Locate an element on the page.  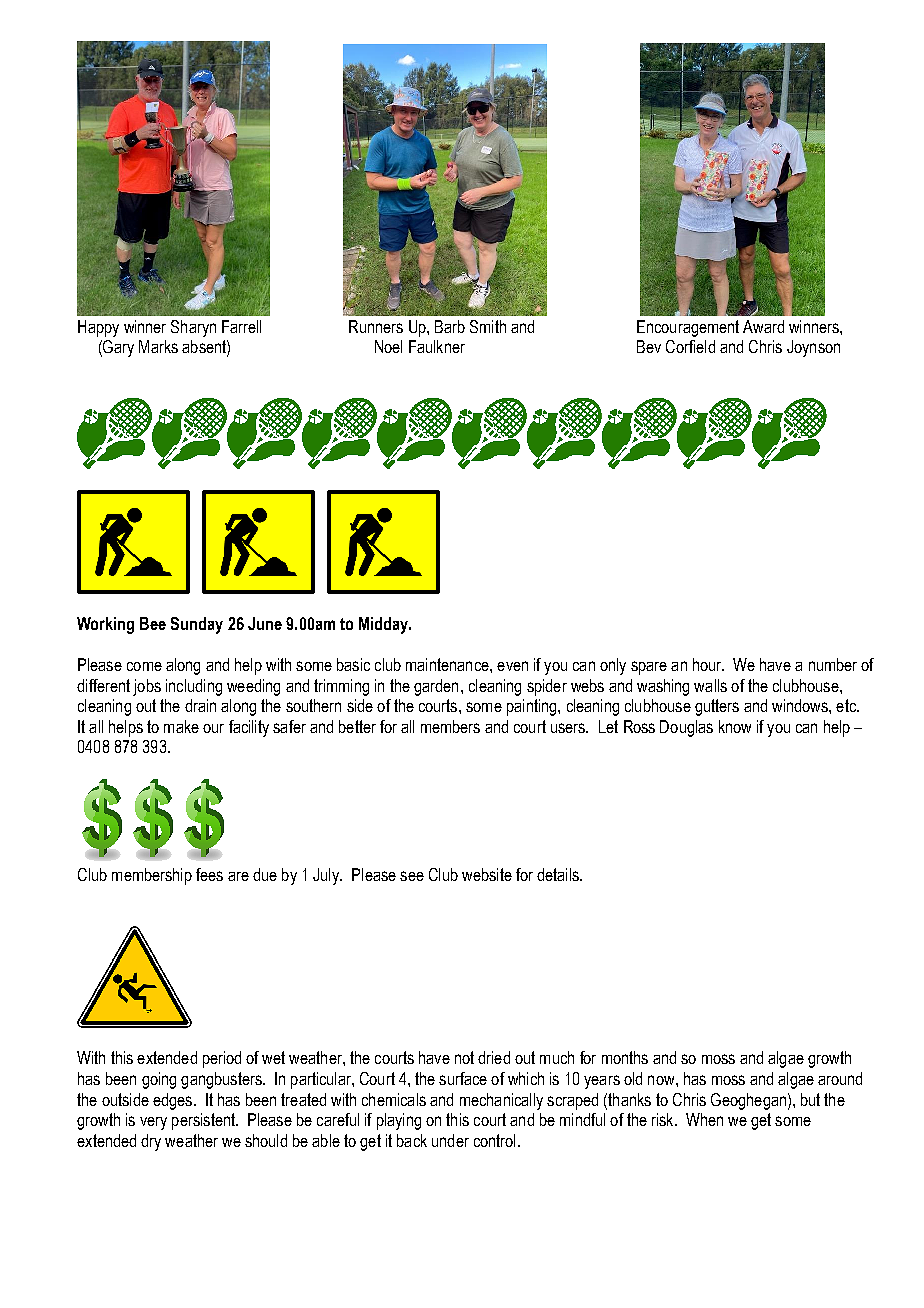
painting is located at coordinates (533, 707).
